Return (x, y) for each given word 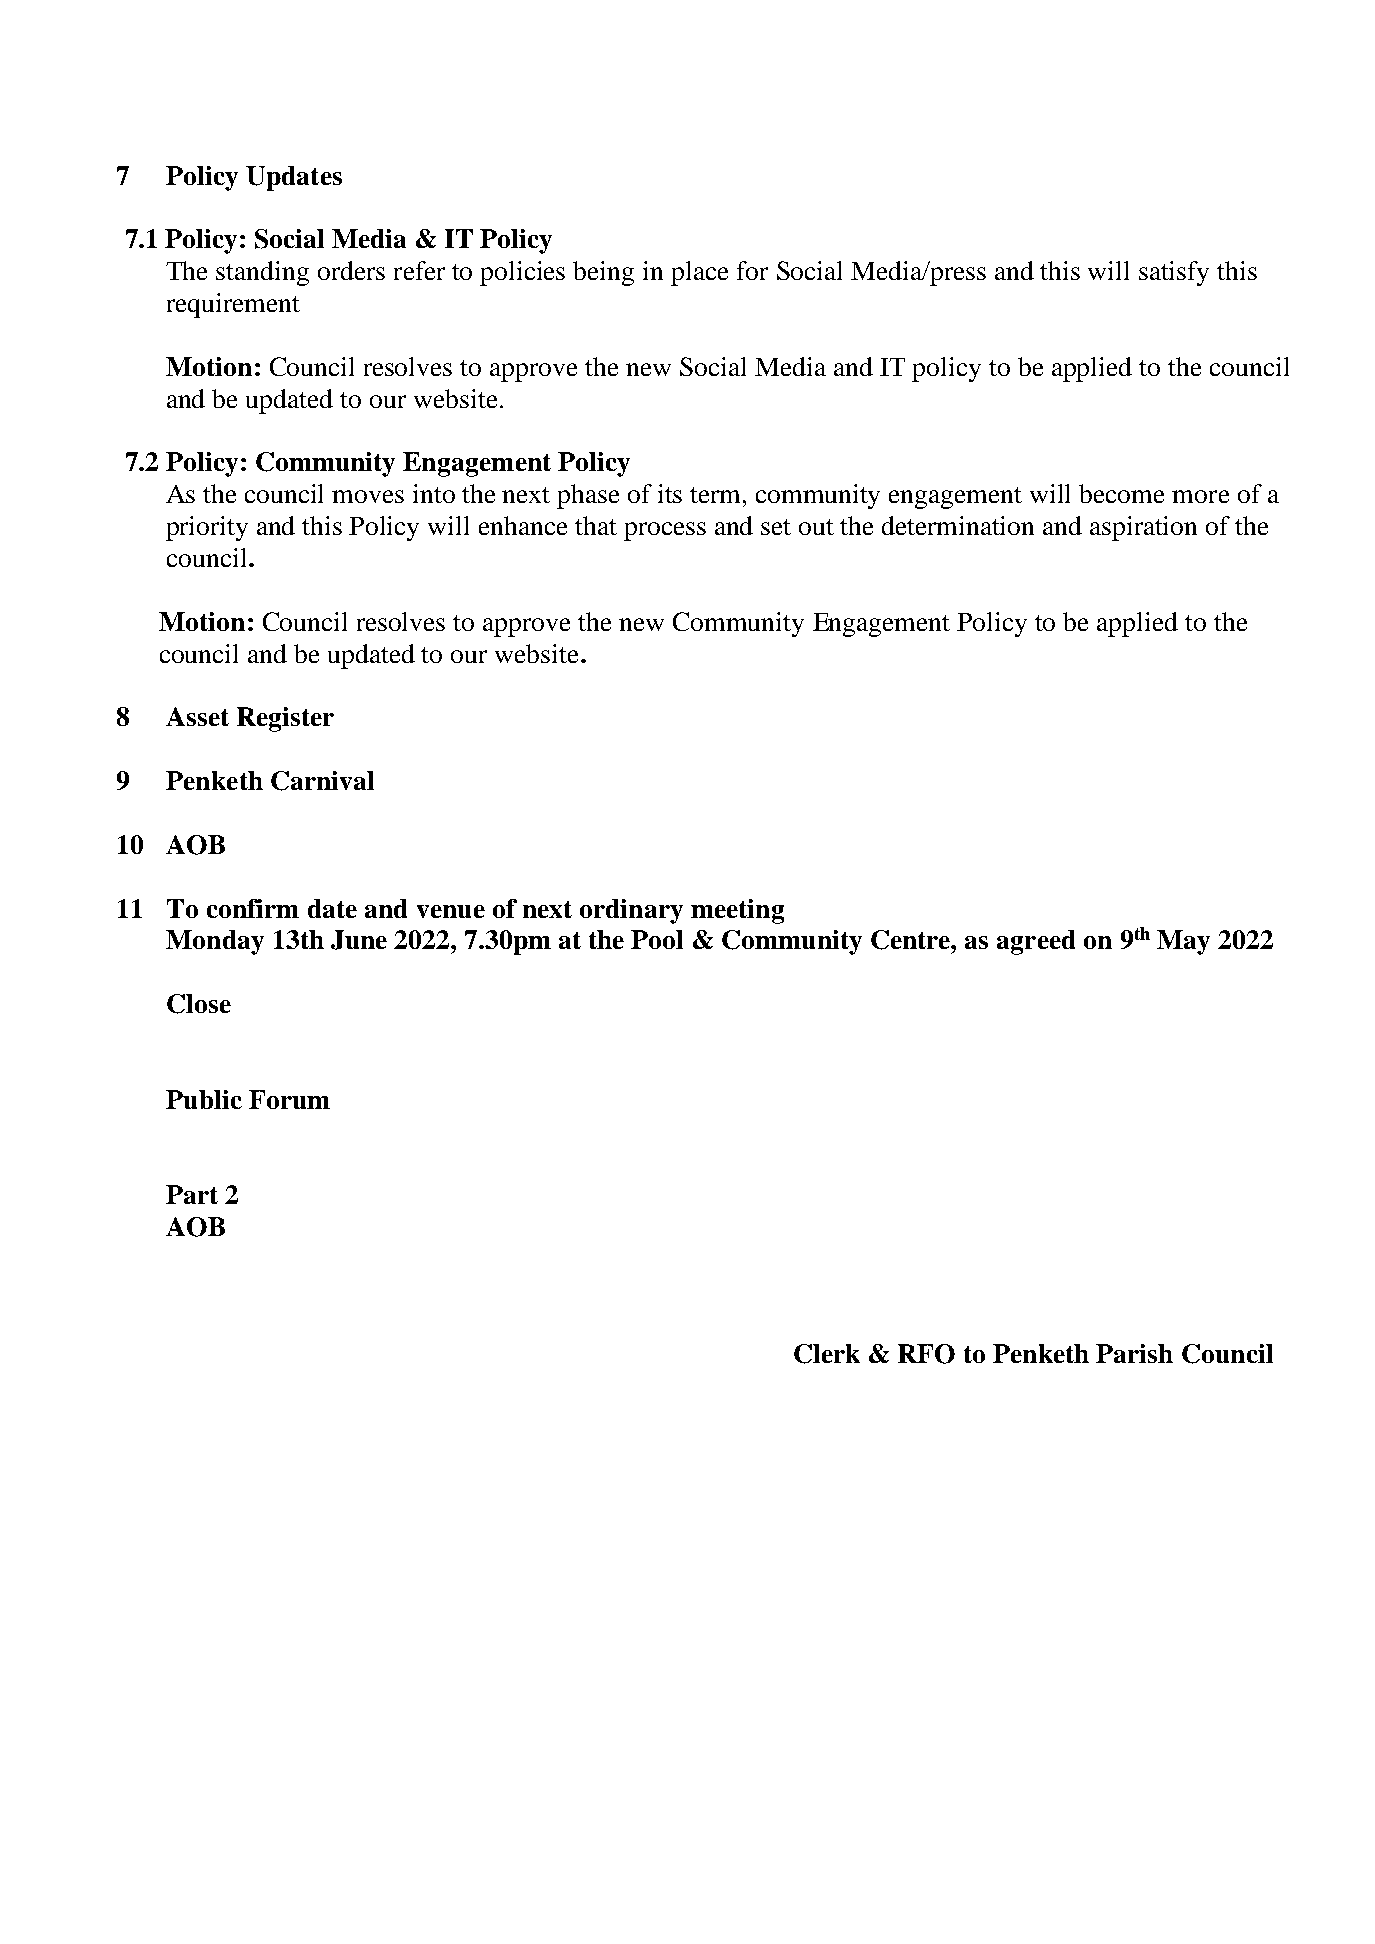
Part (192, 1194)
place (699, 273)
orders (351, 270)
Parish (1134, 1353)
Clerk (827, 1354)
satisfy (1174, 273)
